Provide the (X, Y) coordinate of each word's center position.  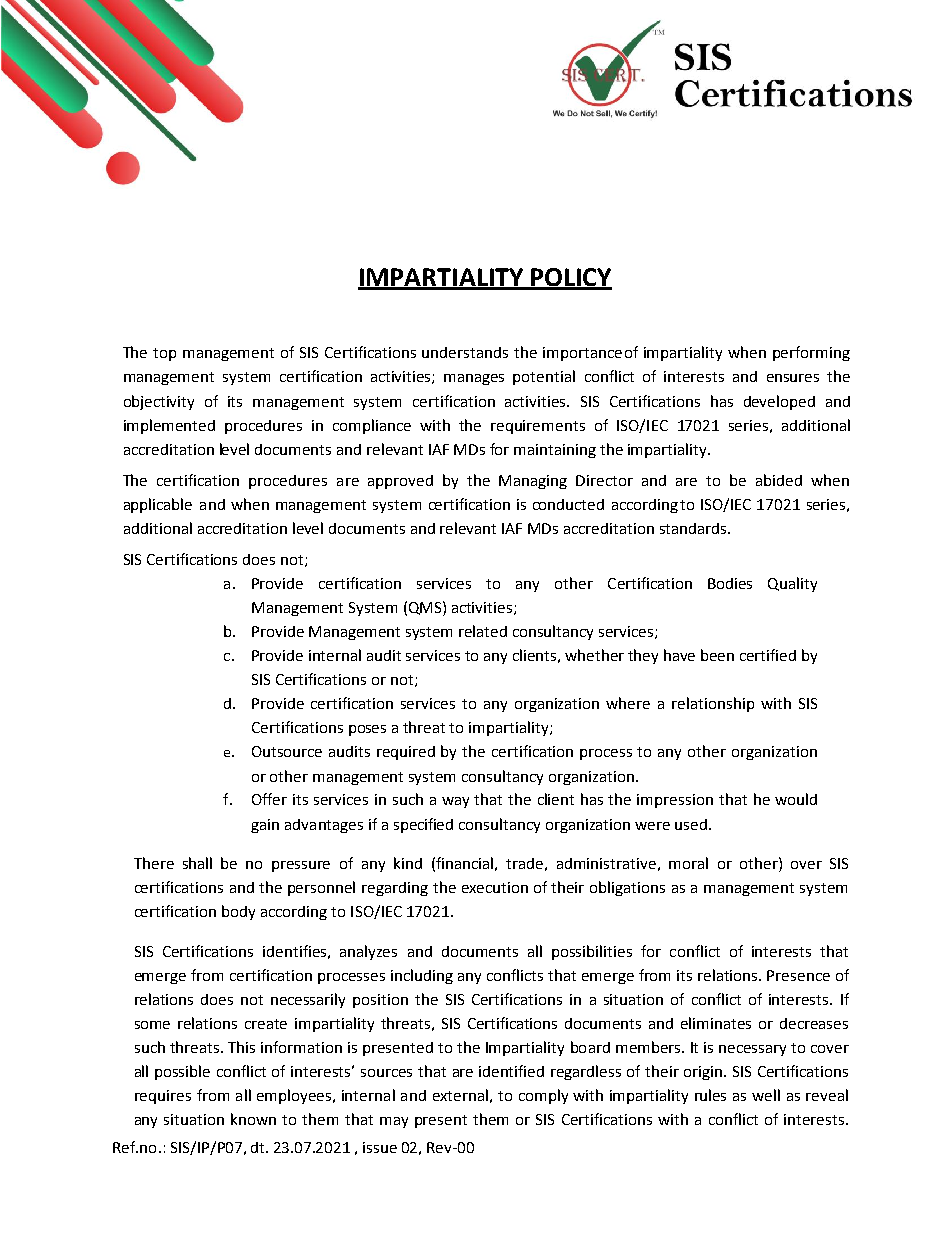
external (460, 1095)
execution (495, 887)
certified (768, 655)
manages (474, 379)
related (483, 631)
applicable (158, 505)
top (164, 354)
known (253, 1119)
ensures (793, 378)
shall (197, 863)
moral (688, 863)
